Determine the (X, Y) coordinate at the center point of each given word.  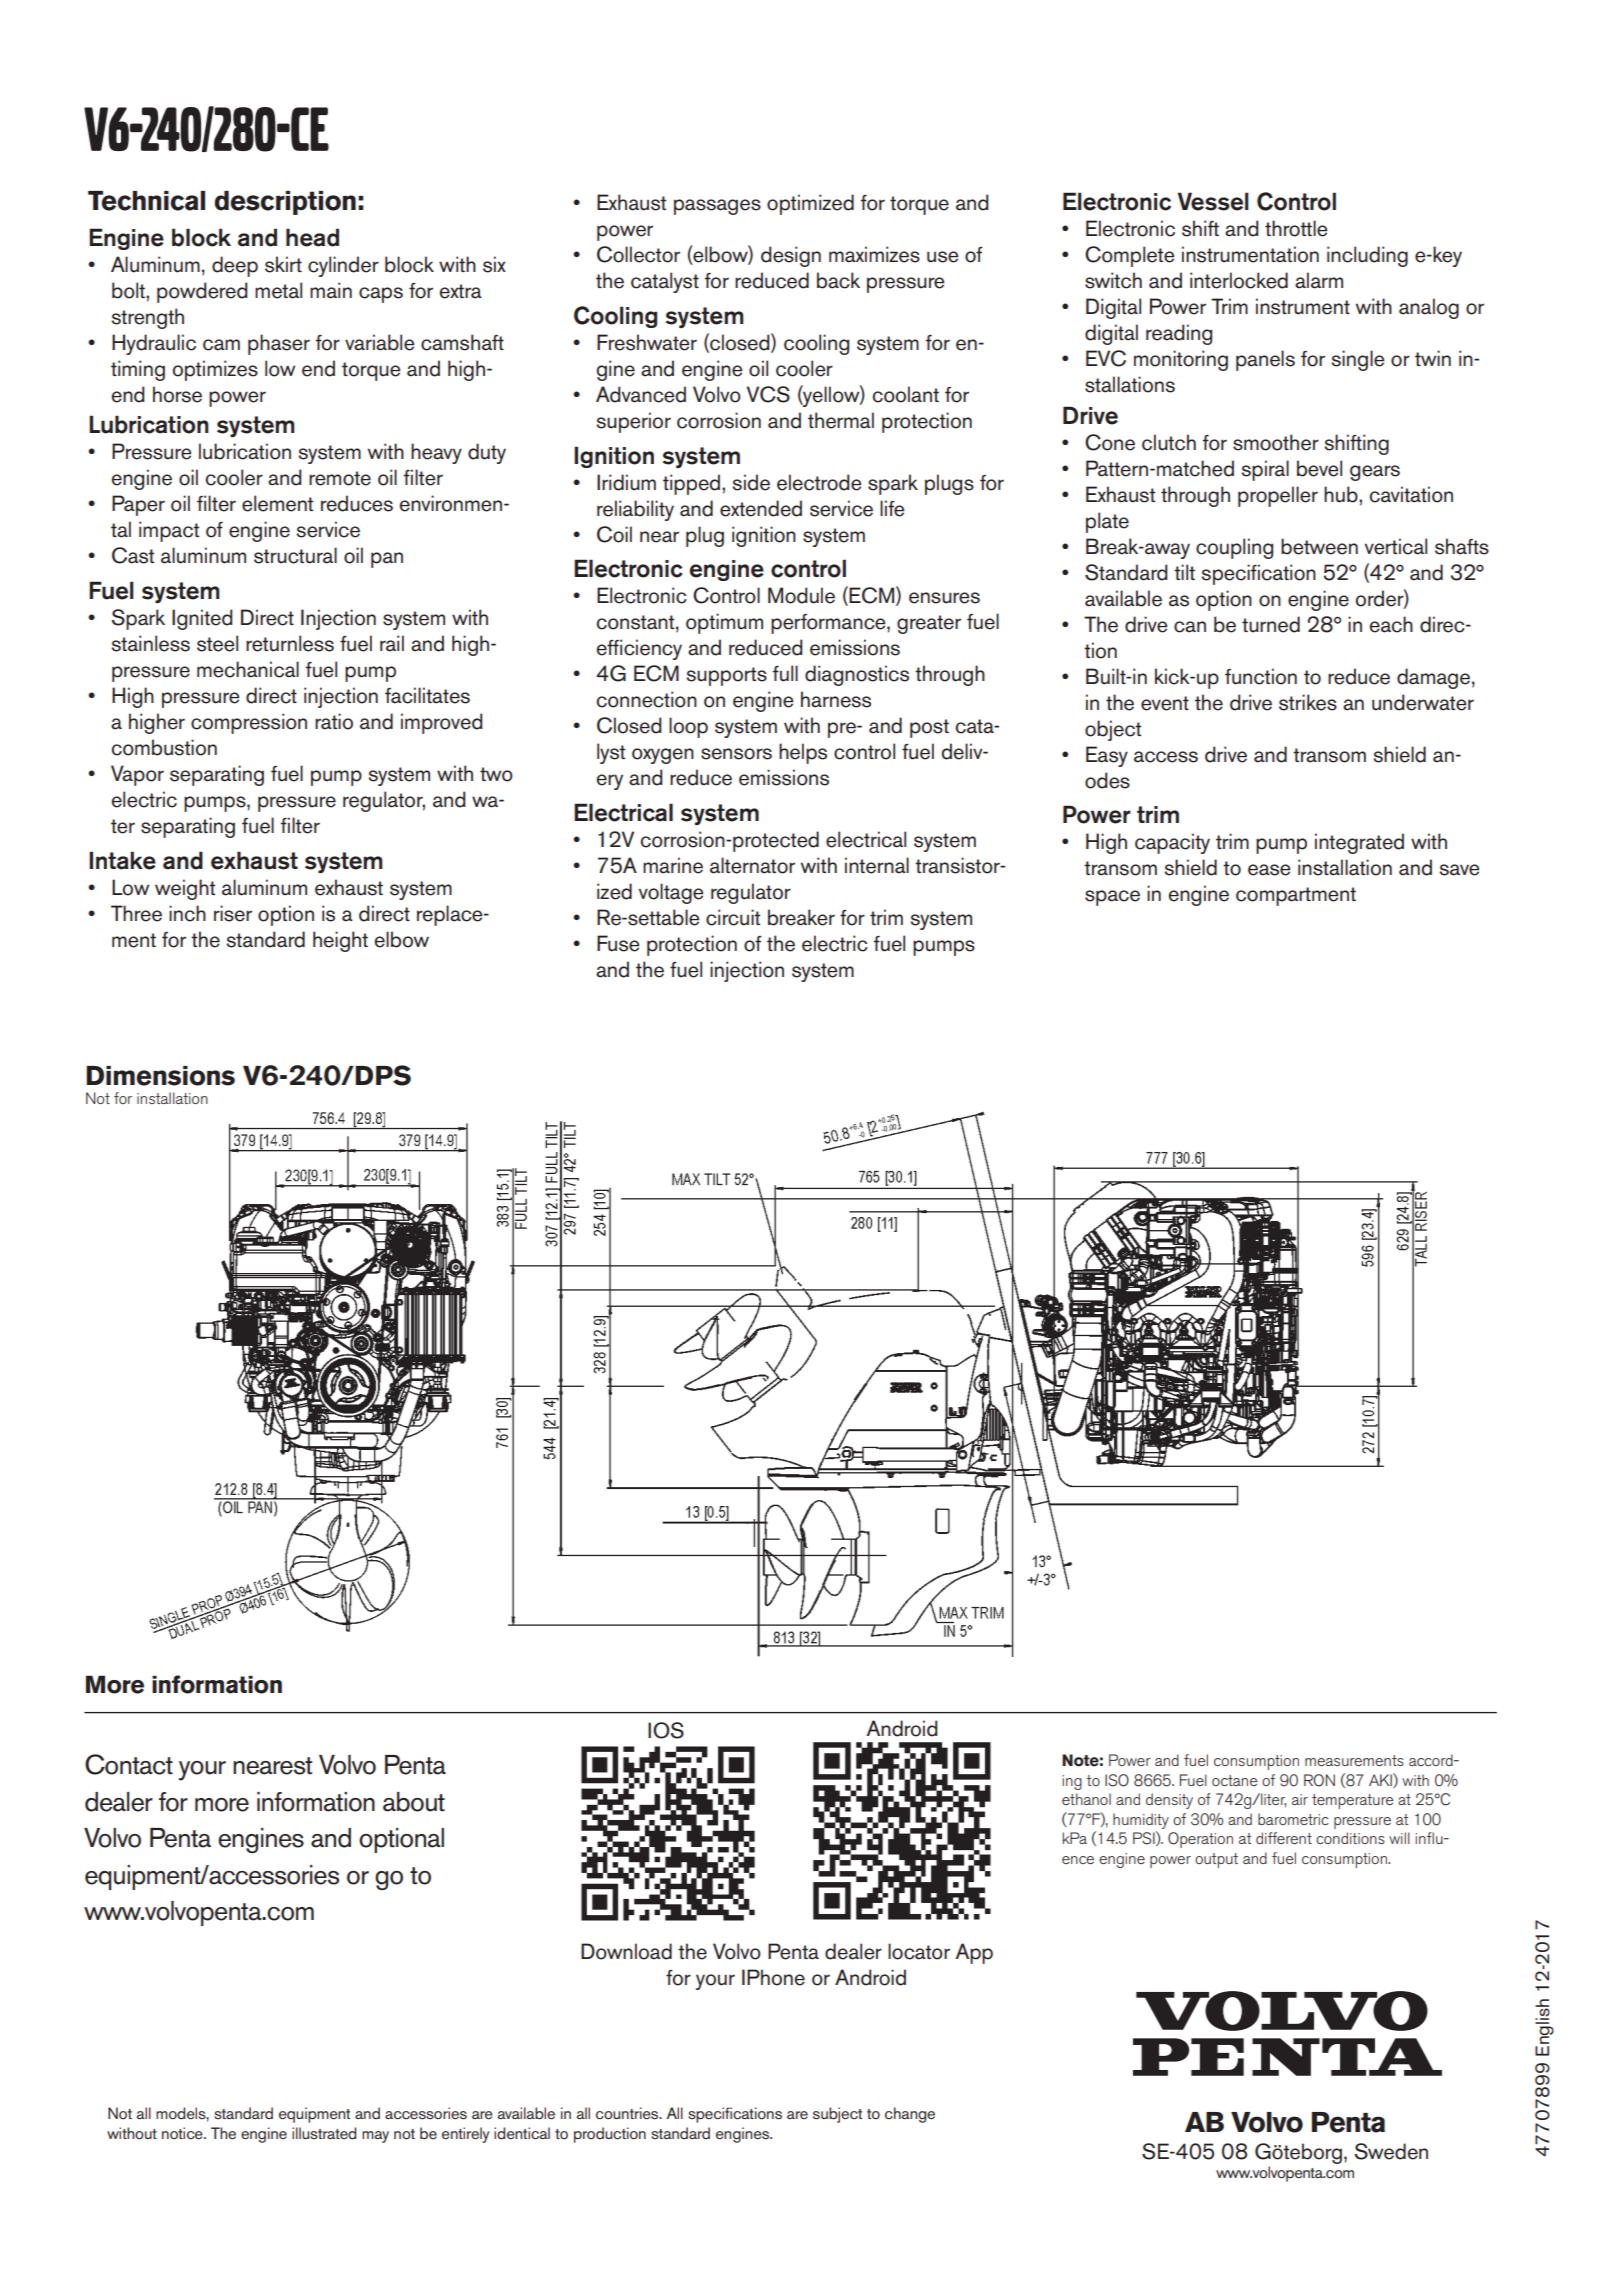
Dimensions (160, 1076)
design (791, 256)
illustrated (324, 2133)
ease (1269, 870)
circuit (733, 917)
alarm (1319, 280)
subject (837, 2115)
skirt (283, 264)
